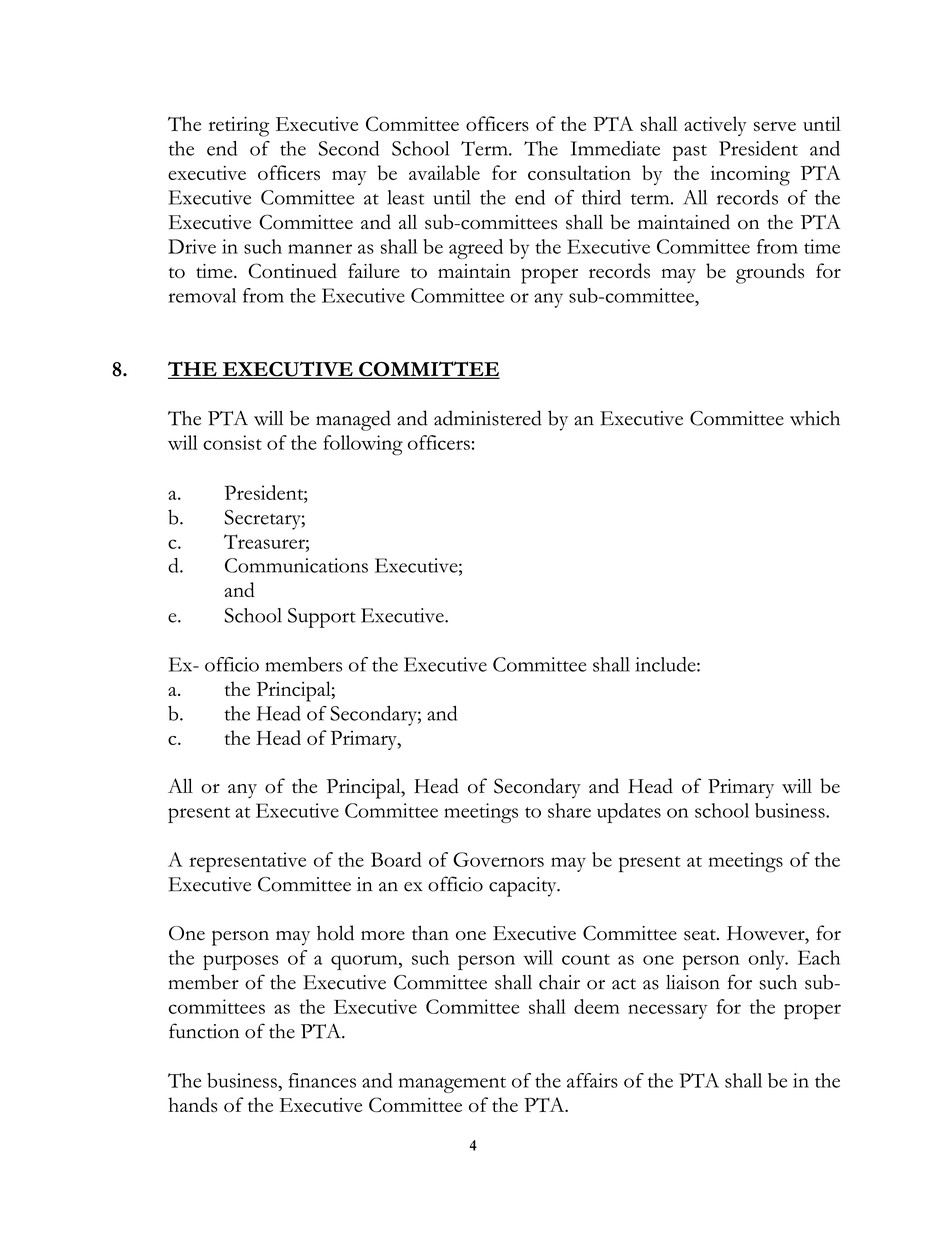 The height and width of the document is (1233, 952). What do you see at coordinates (488, 418) in the document?
I see `administered` at bounding box center [488, 418].
